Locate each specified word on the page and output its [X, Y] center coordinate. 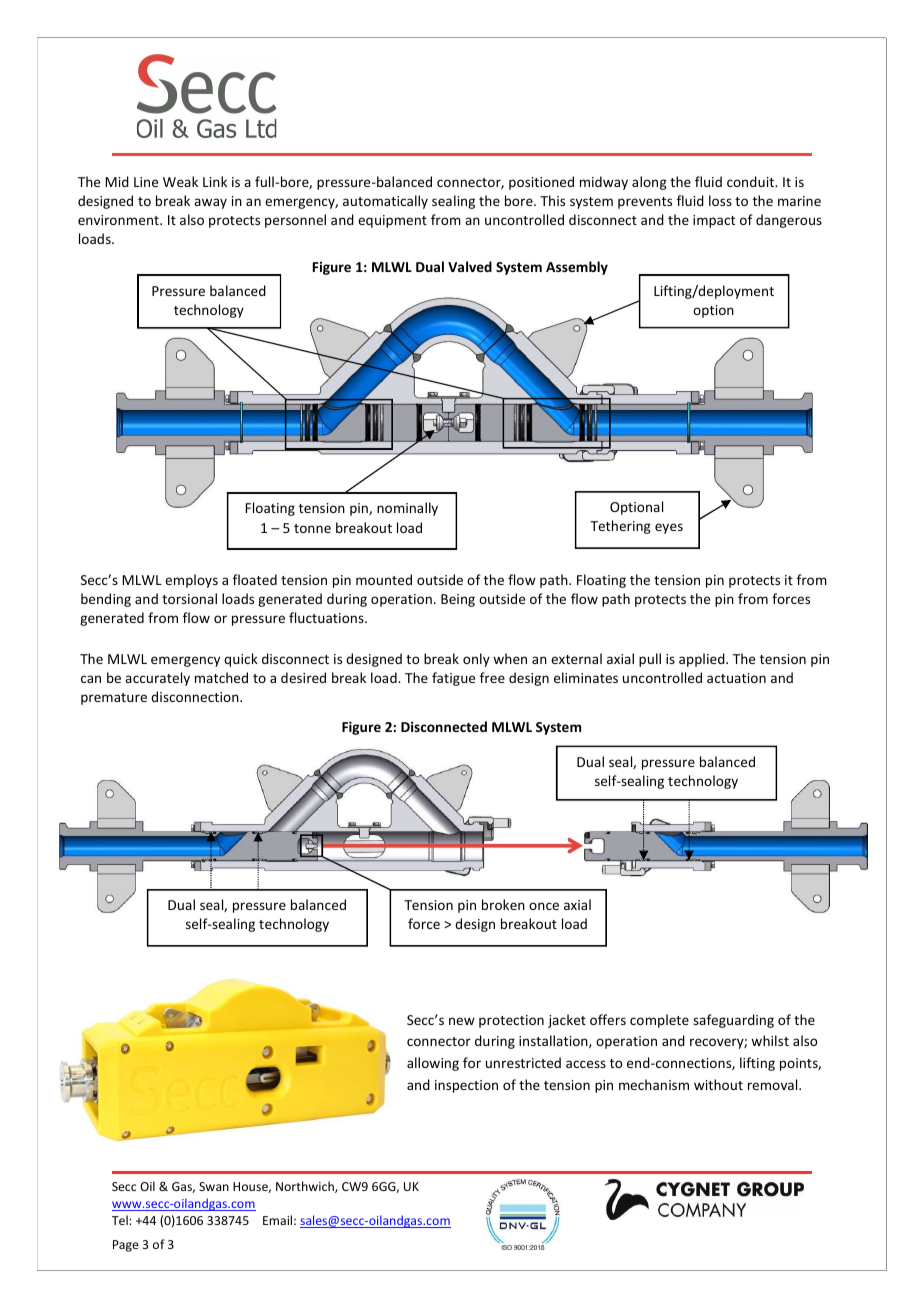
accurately [157, 679]
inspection [466, 1086]
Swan [214, 1186]
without [718, 1084]
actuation [736, 678]
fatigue [453, 679]
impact [714, 221]
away [210, 203]
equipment [392, 221]
